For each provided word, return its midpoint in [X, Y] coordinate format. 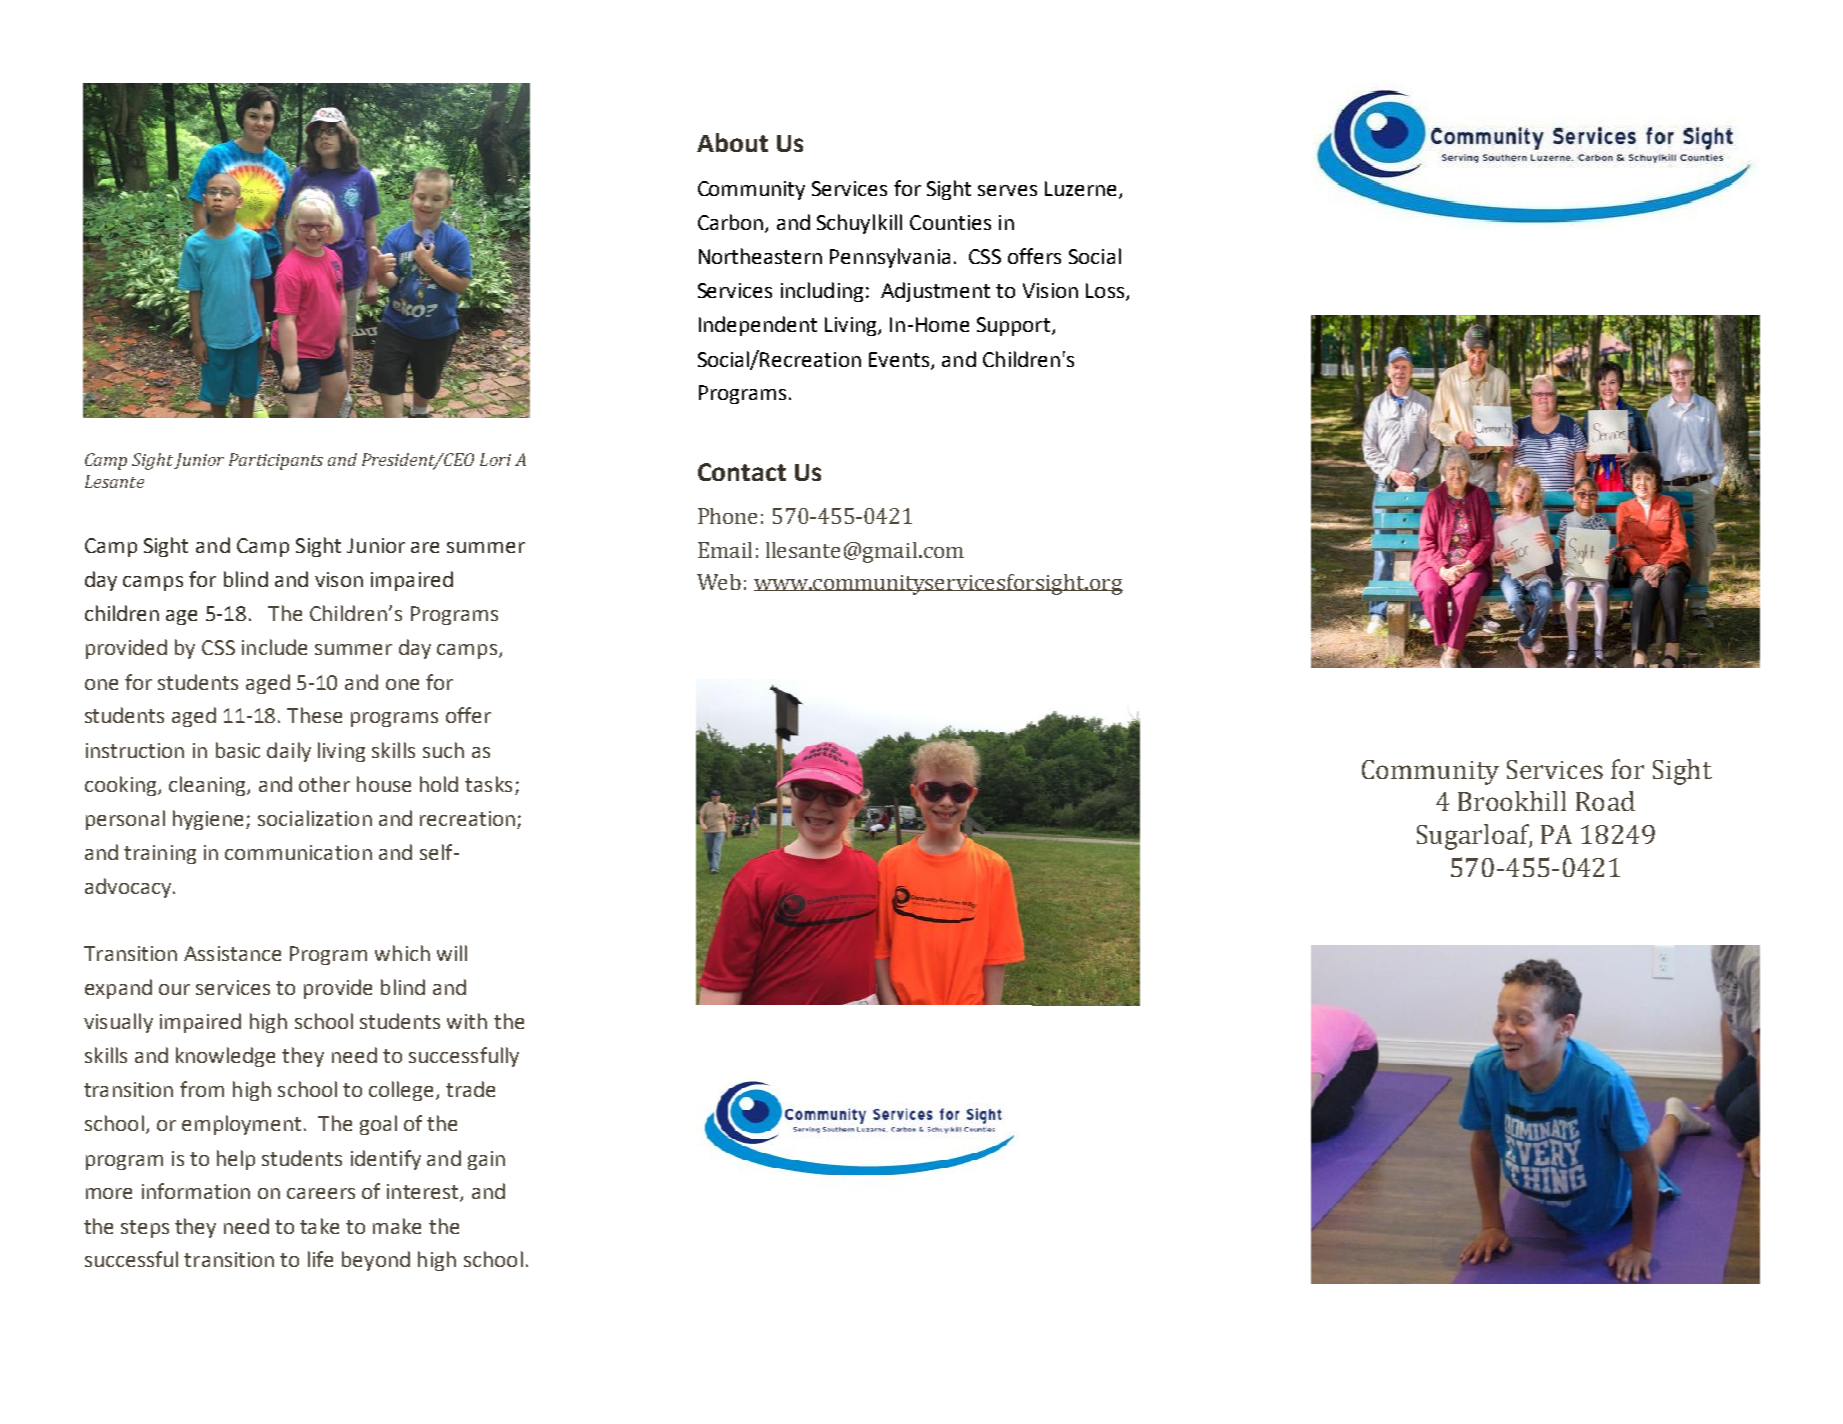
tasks [488, 784]
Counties [950, 222]
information [196, 1191]
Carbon [730, 222]
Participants [276, 461]
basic [238, 750]
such [443, 750]
